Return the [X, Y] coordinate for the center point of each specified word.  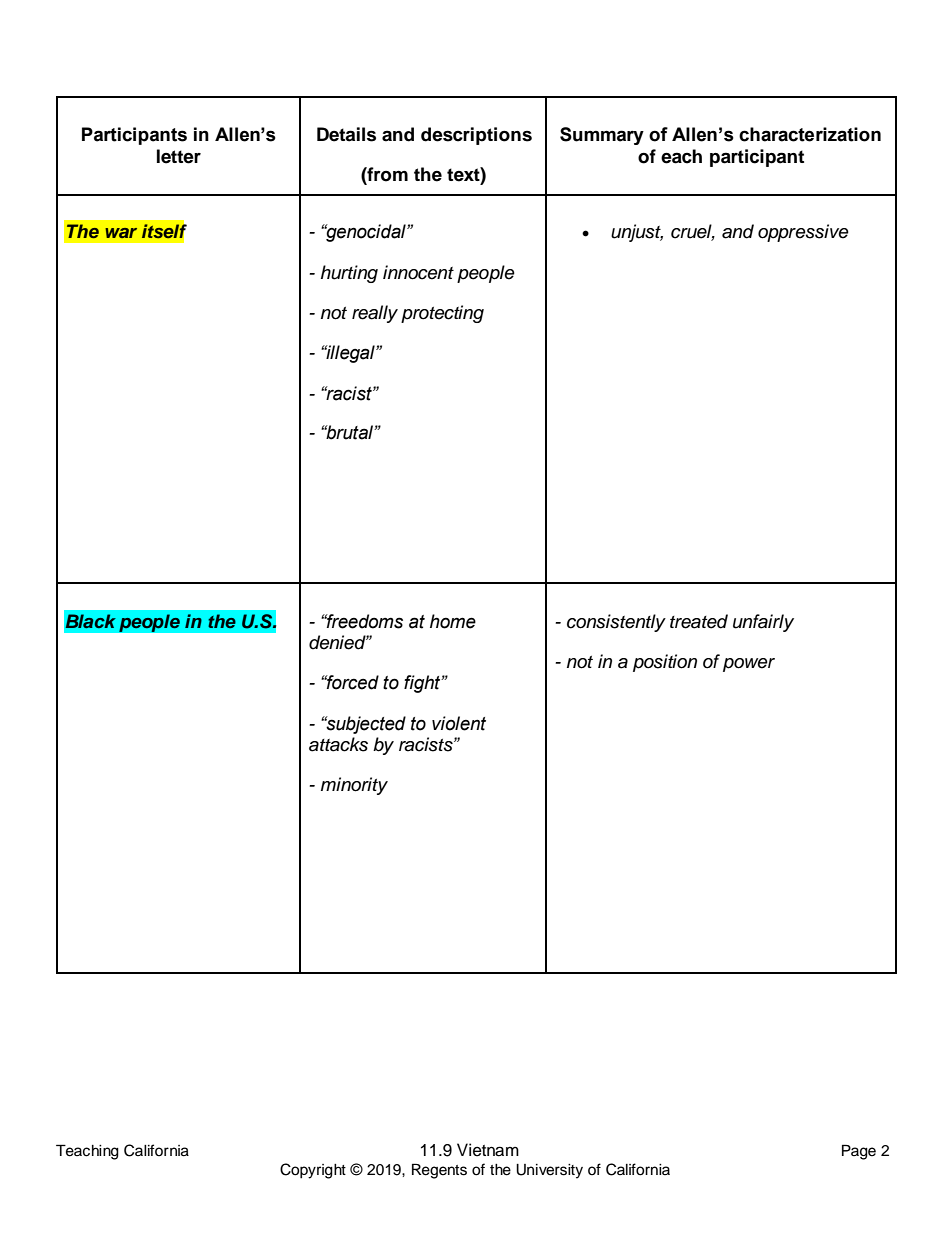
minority [354, 786]
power [749, 665]
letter [179, 156]
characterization [810, 134]
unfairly [763, 623]
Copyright [313, 1171]
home [453, 621]
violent [459, 723]
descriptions [476, 136]
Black [91, 621]
